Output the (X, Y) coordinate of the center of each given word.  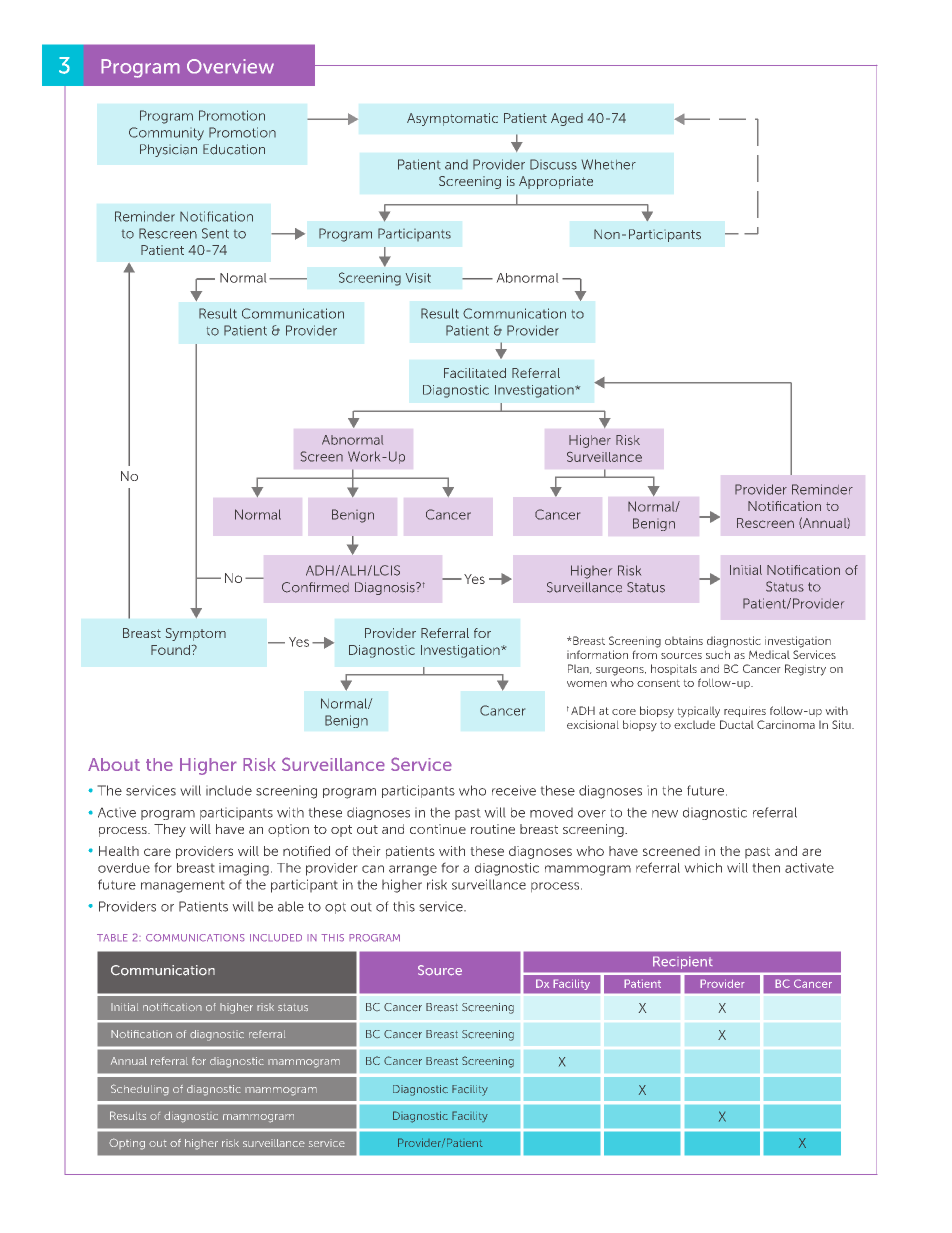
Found (170, 650)
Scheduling (140, 1090)
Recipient (682, 963)
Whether (609, 164)
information (597, 654)
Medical (769, 654)
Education (234, 149)
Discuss (553, 164)
